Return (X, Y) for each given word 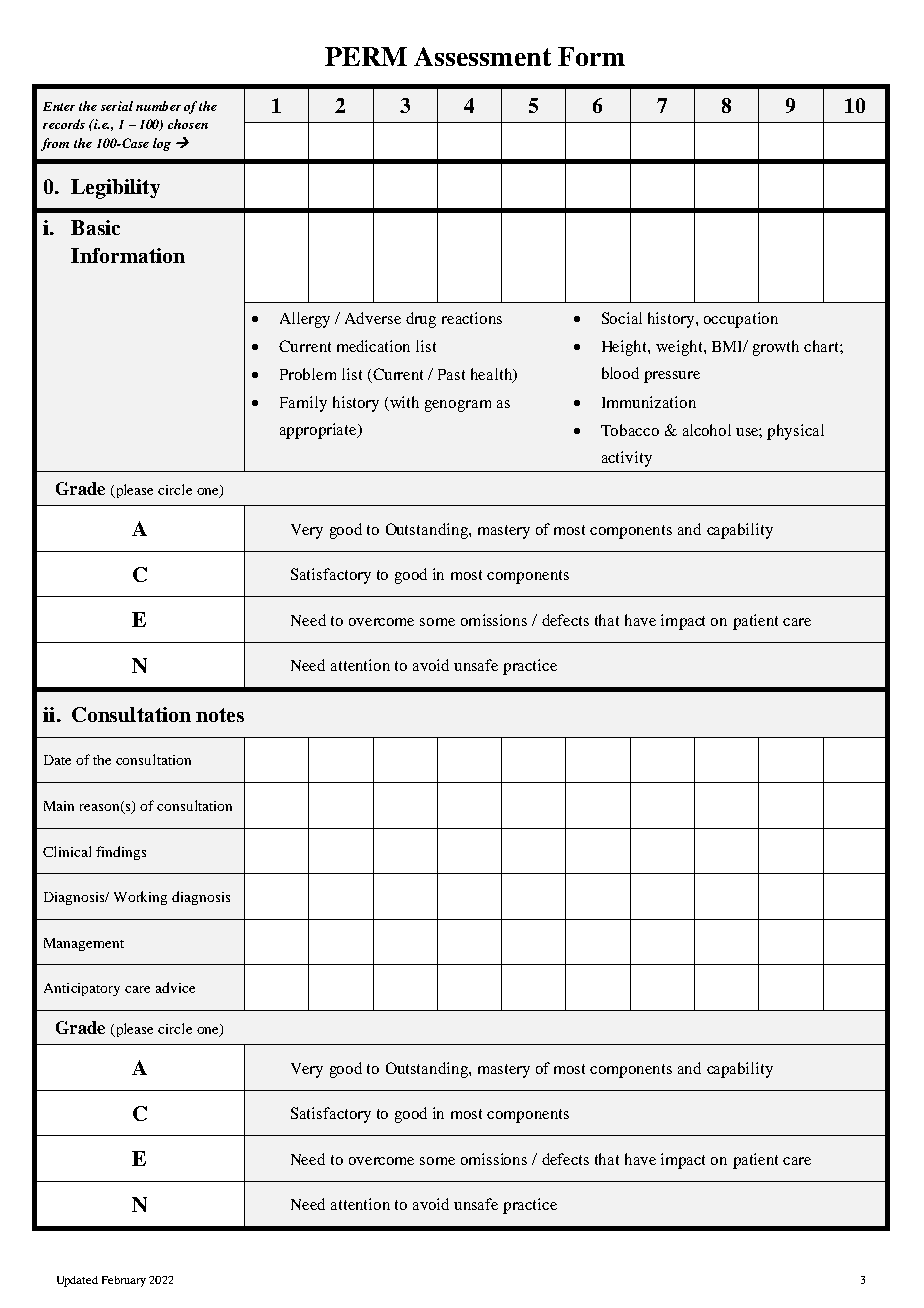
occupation (741, 320)
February (124, 1281)
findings (121, 853)
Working (140, 898)
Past (451, 374)
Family (303, 404)
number (158, 106)
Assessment (482, 56)
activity (627, 459)
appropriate (319, 431)
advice (175, 987)
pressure (672, 377)
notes (220, 715)
